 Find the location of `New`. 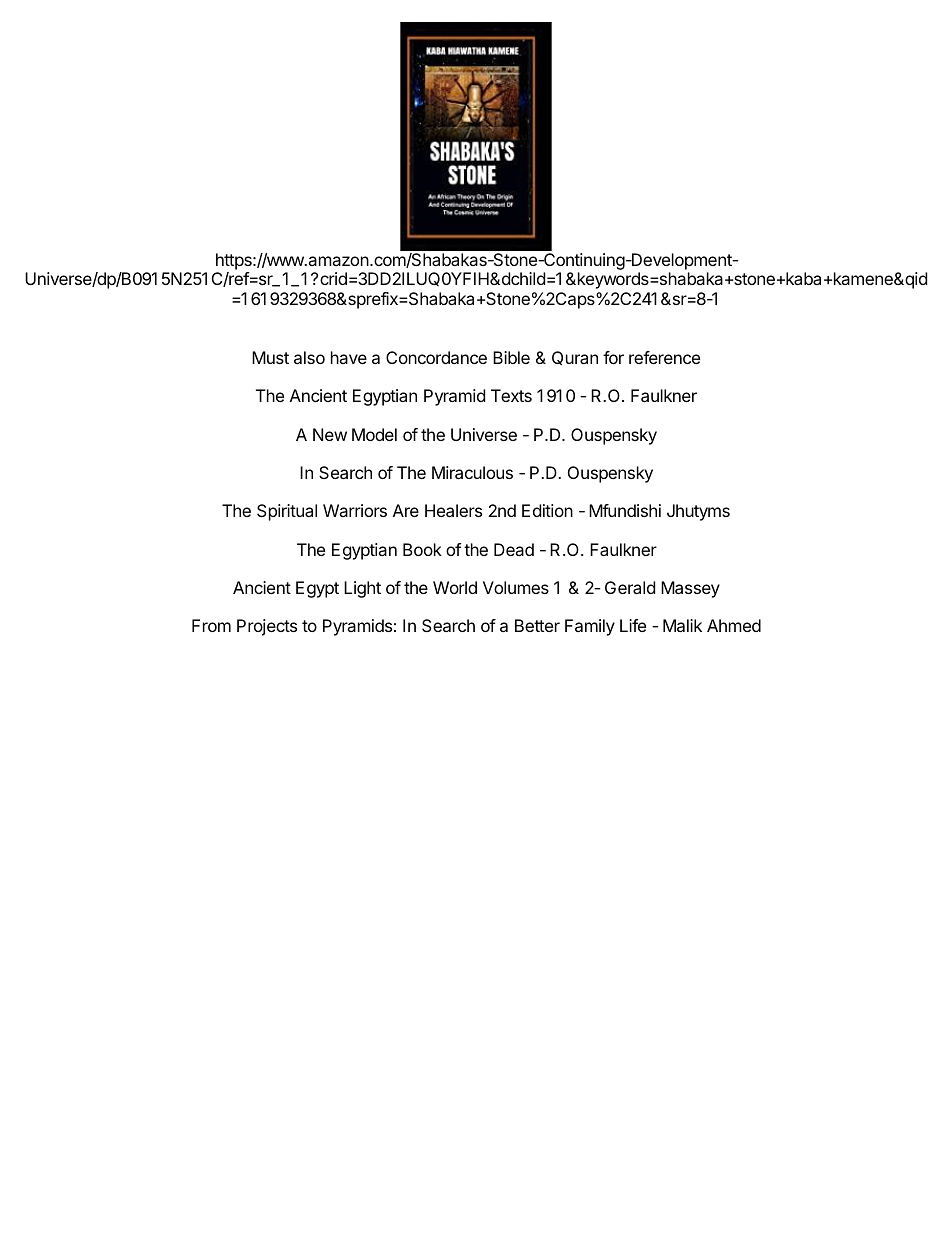

New is located at coordinates (330, 434).
